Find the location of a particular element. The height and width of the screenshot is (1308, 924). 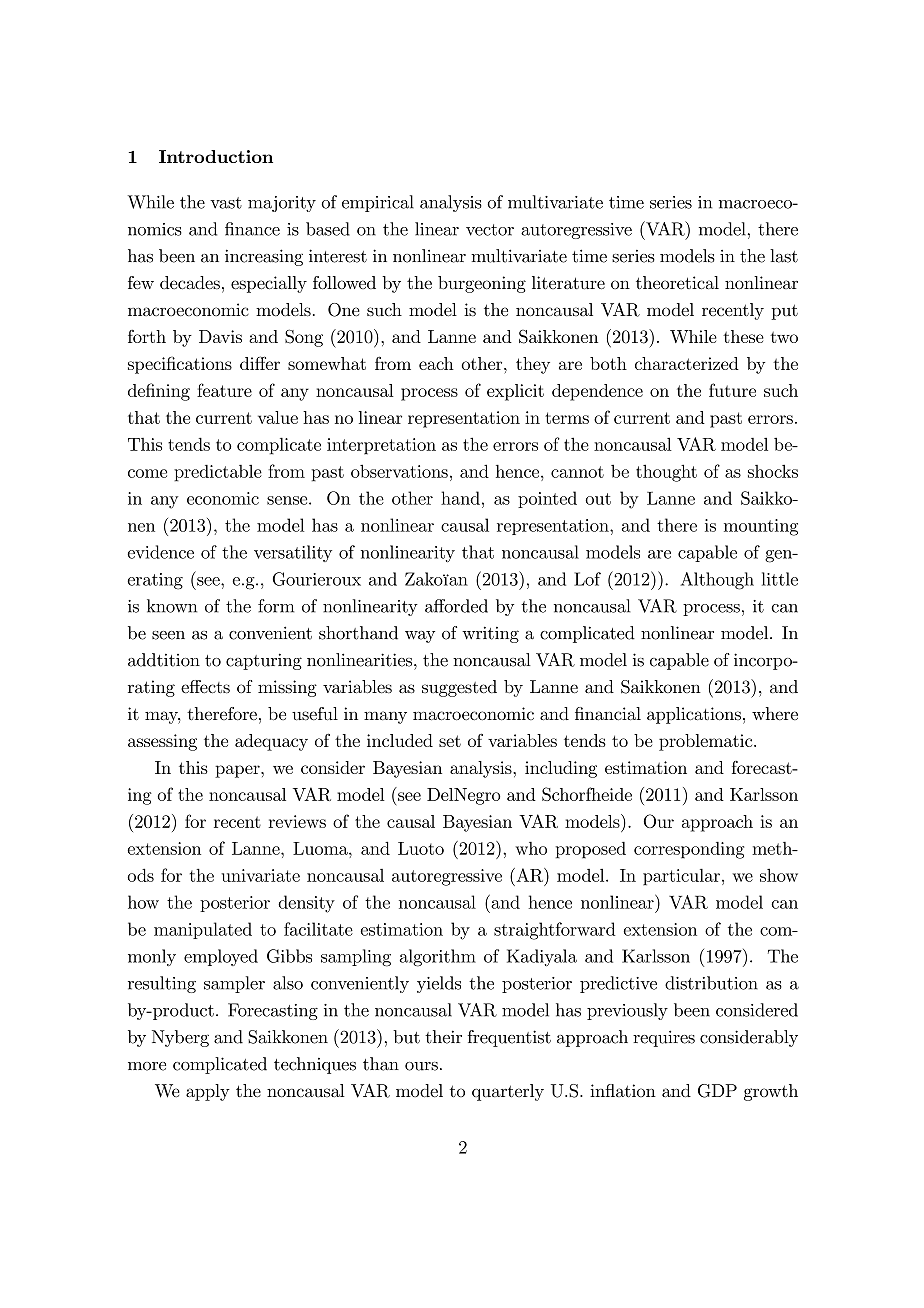

apply is located at coordinates (208, 1092).
